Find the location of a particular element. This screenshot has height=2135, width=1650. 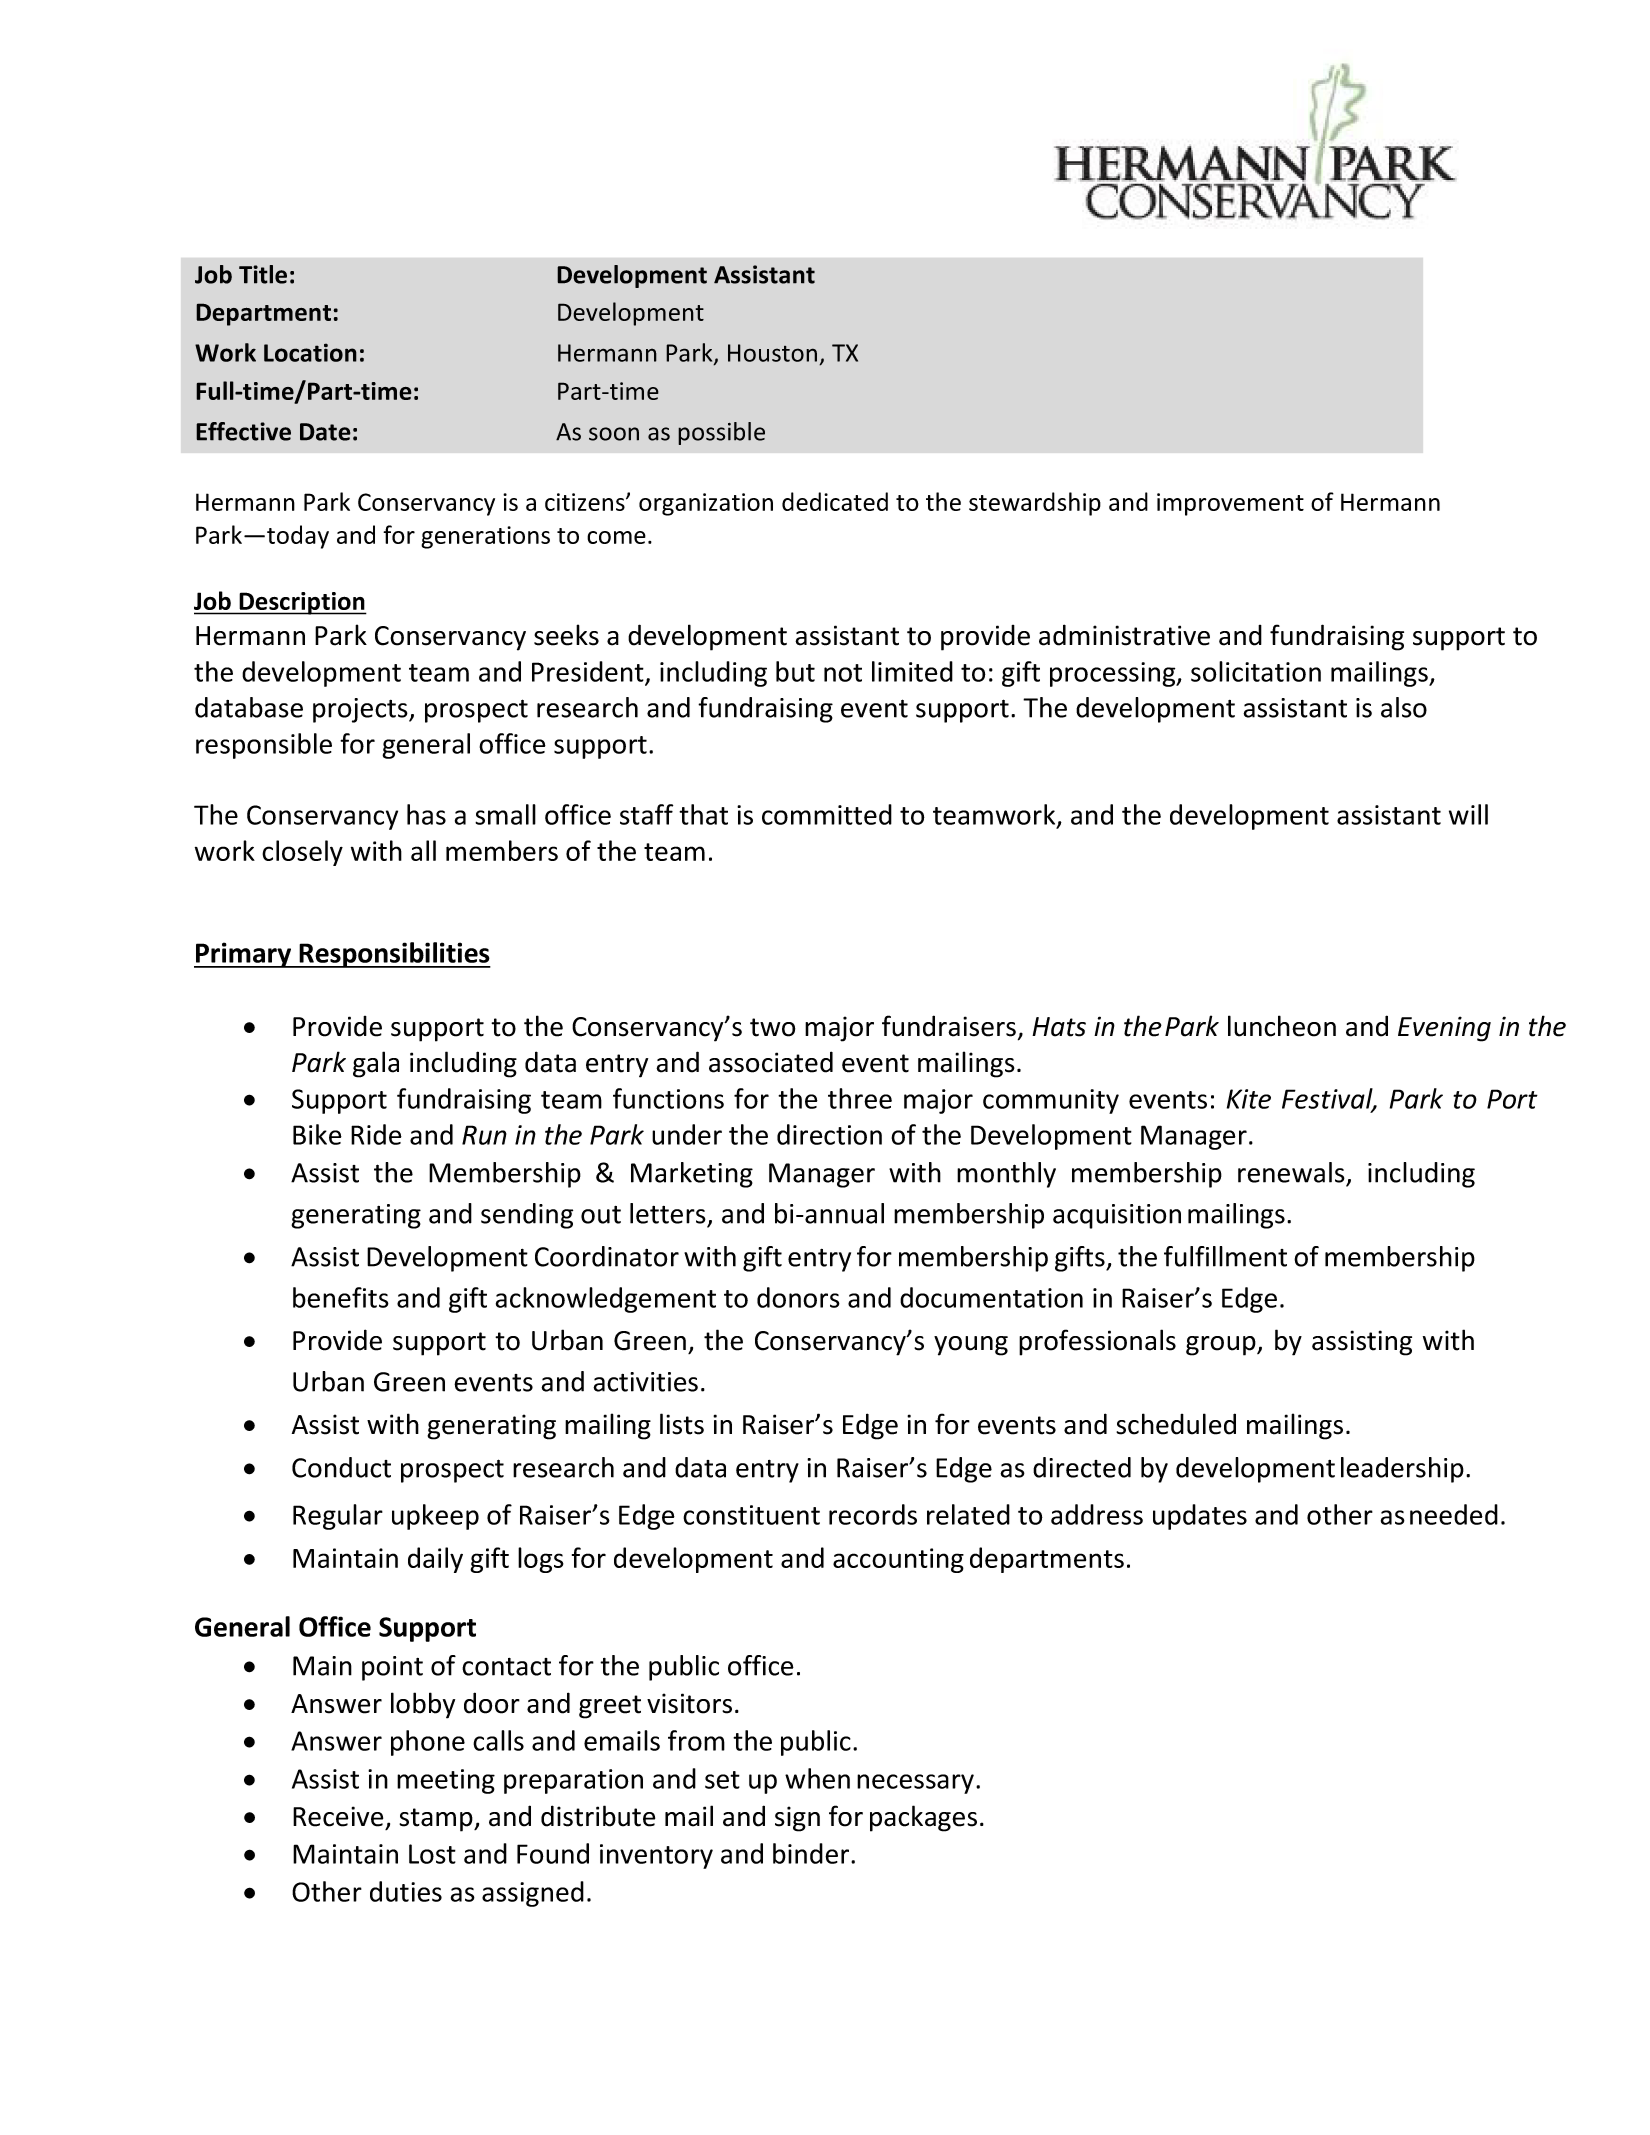

Kite is located at coordinates (1249, 1099).
